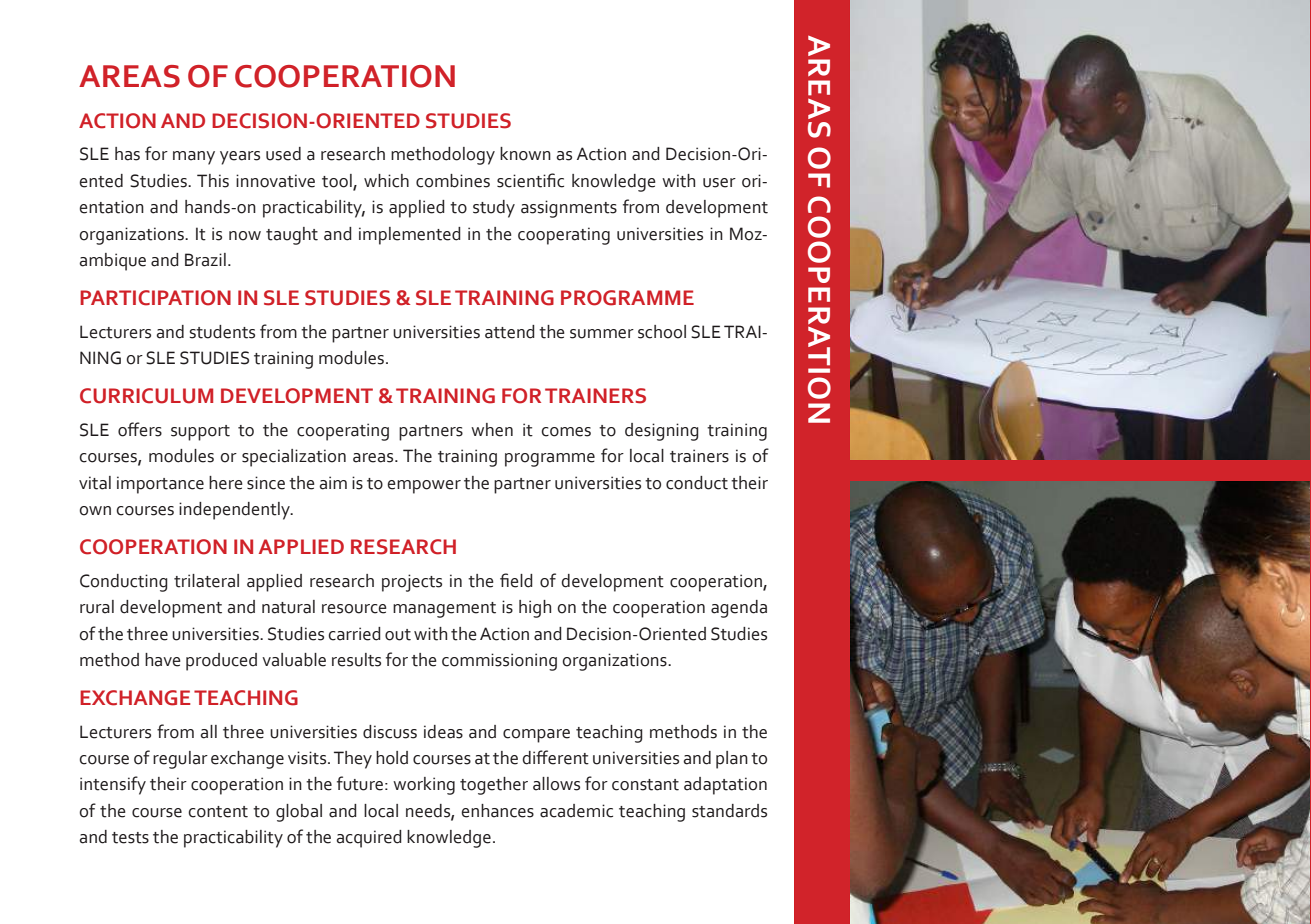 This screenshot has height=924, width=1311. I want to click on comes, so click(566, 432).
